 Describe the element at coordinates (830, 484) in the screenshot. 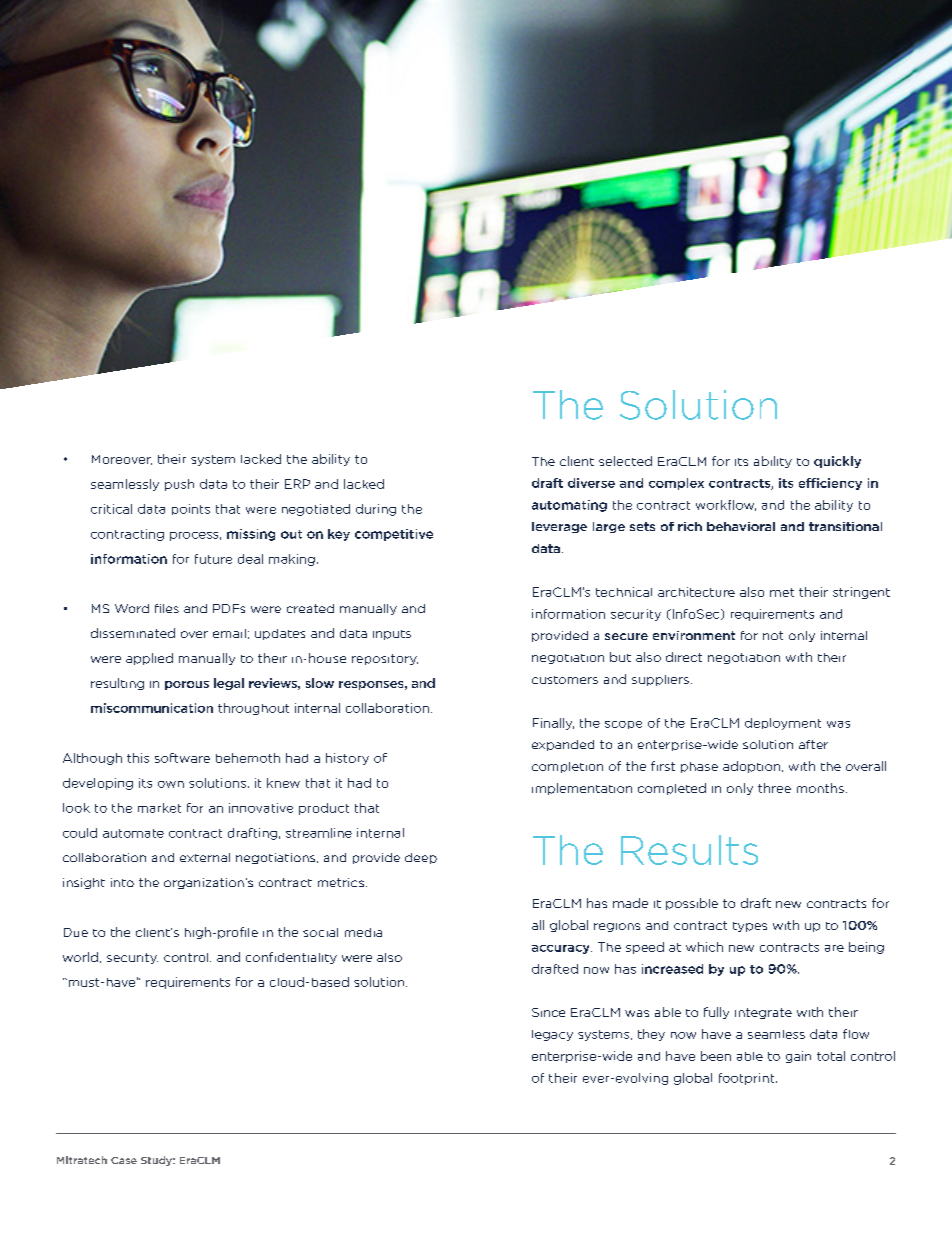

I see `efficiency` at that location.
